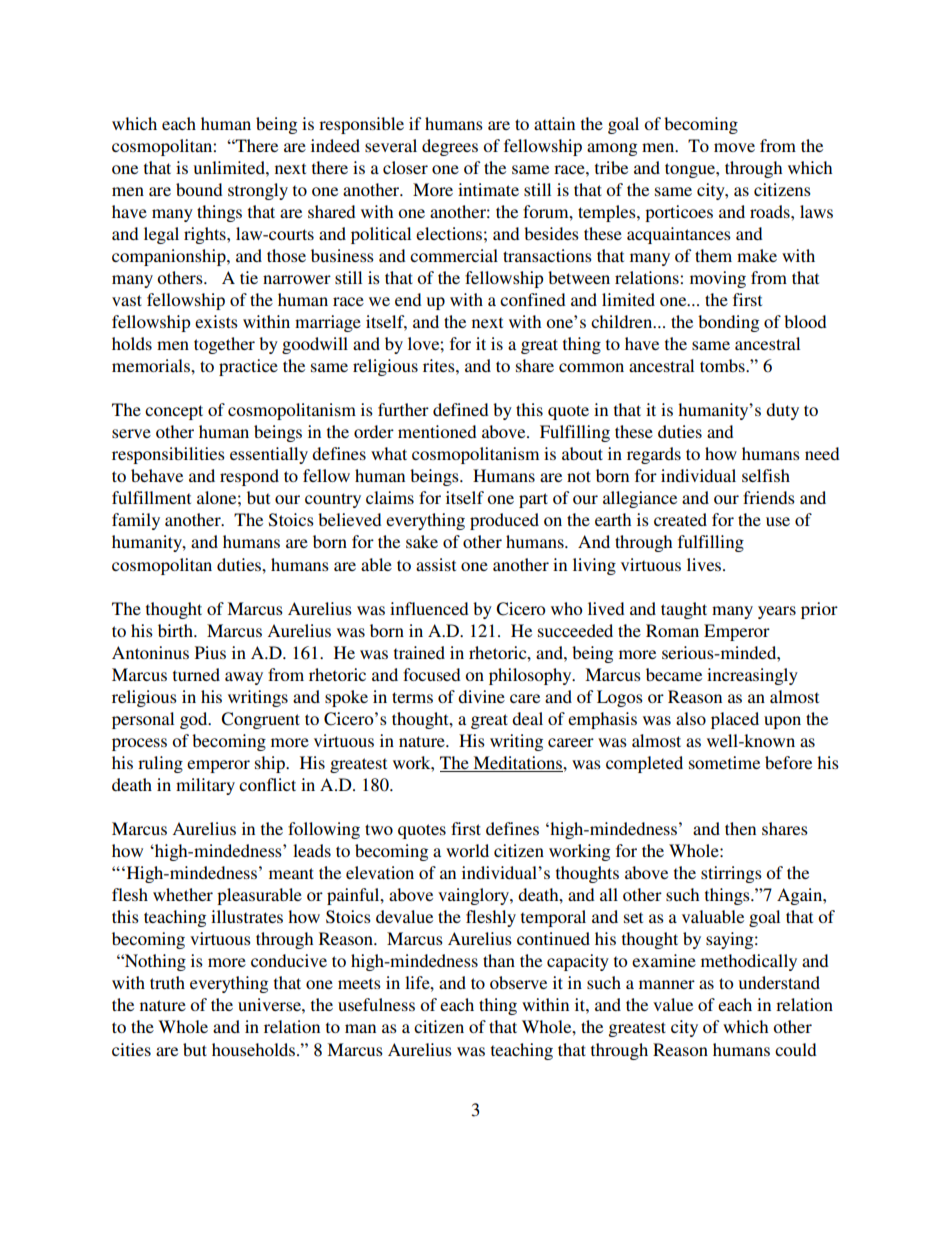 This image has height=1233, width=952. What do you see at coordinates (499, 960) in the image?
I see `than` at bounding box center [499, 960].
